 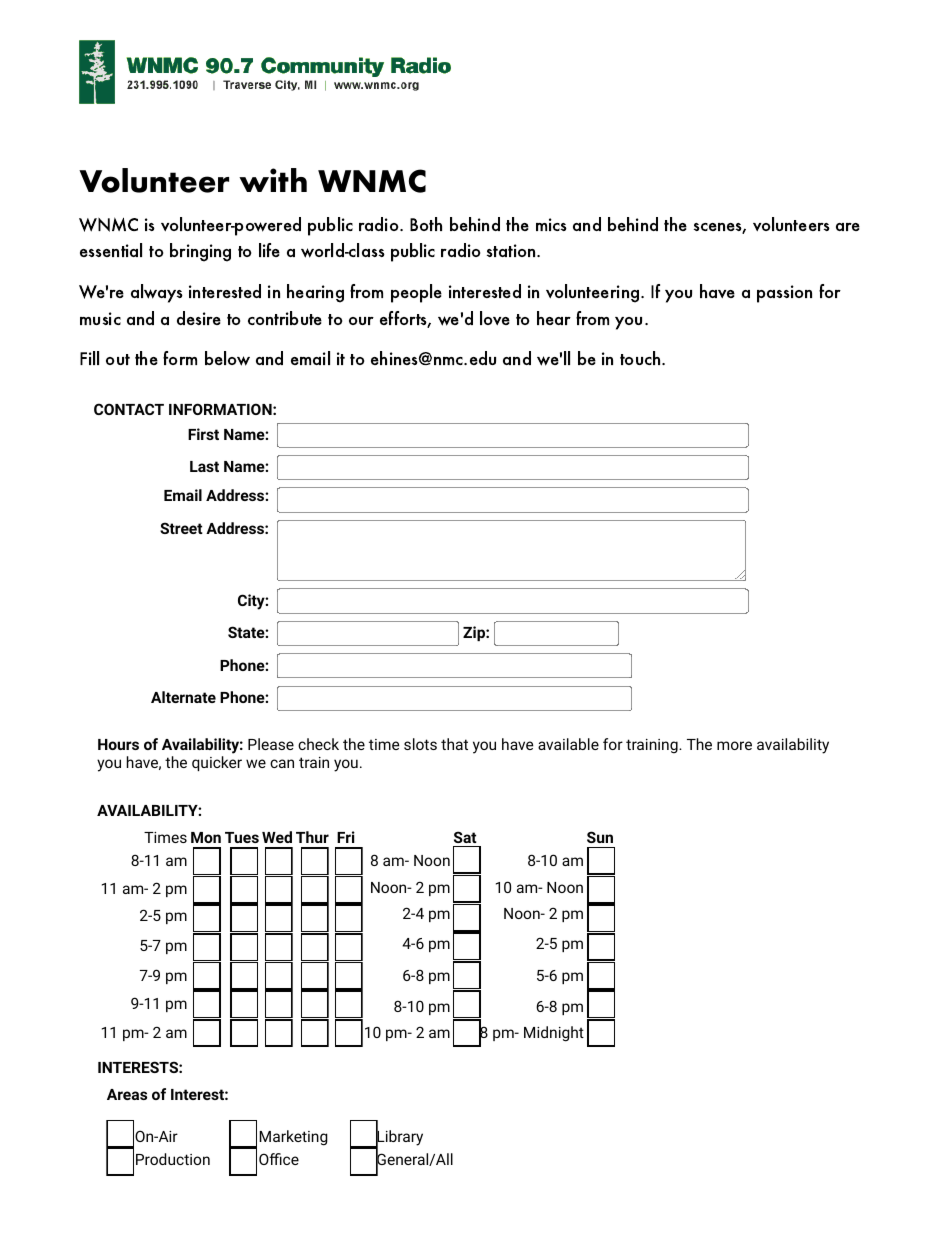 I want to click on touch, so click(x=641, y=358).
